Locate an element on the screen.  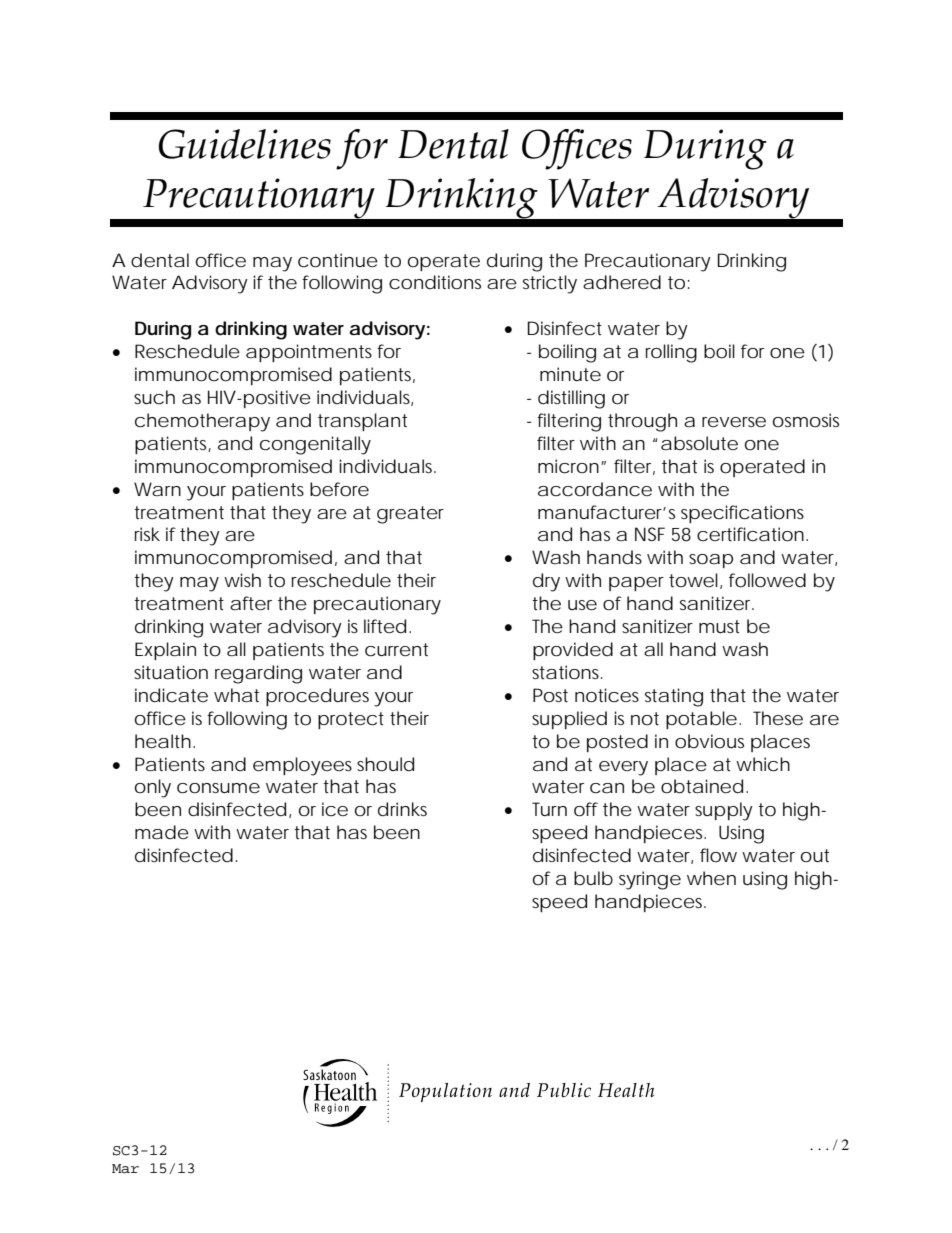
specifications is located at coordinates (742, 514).
